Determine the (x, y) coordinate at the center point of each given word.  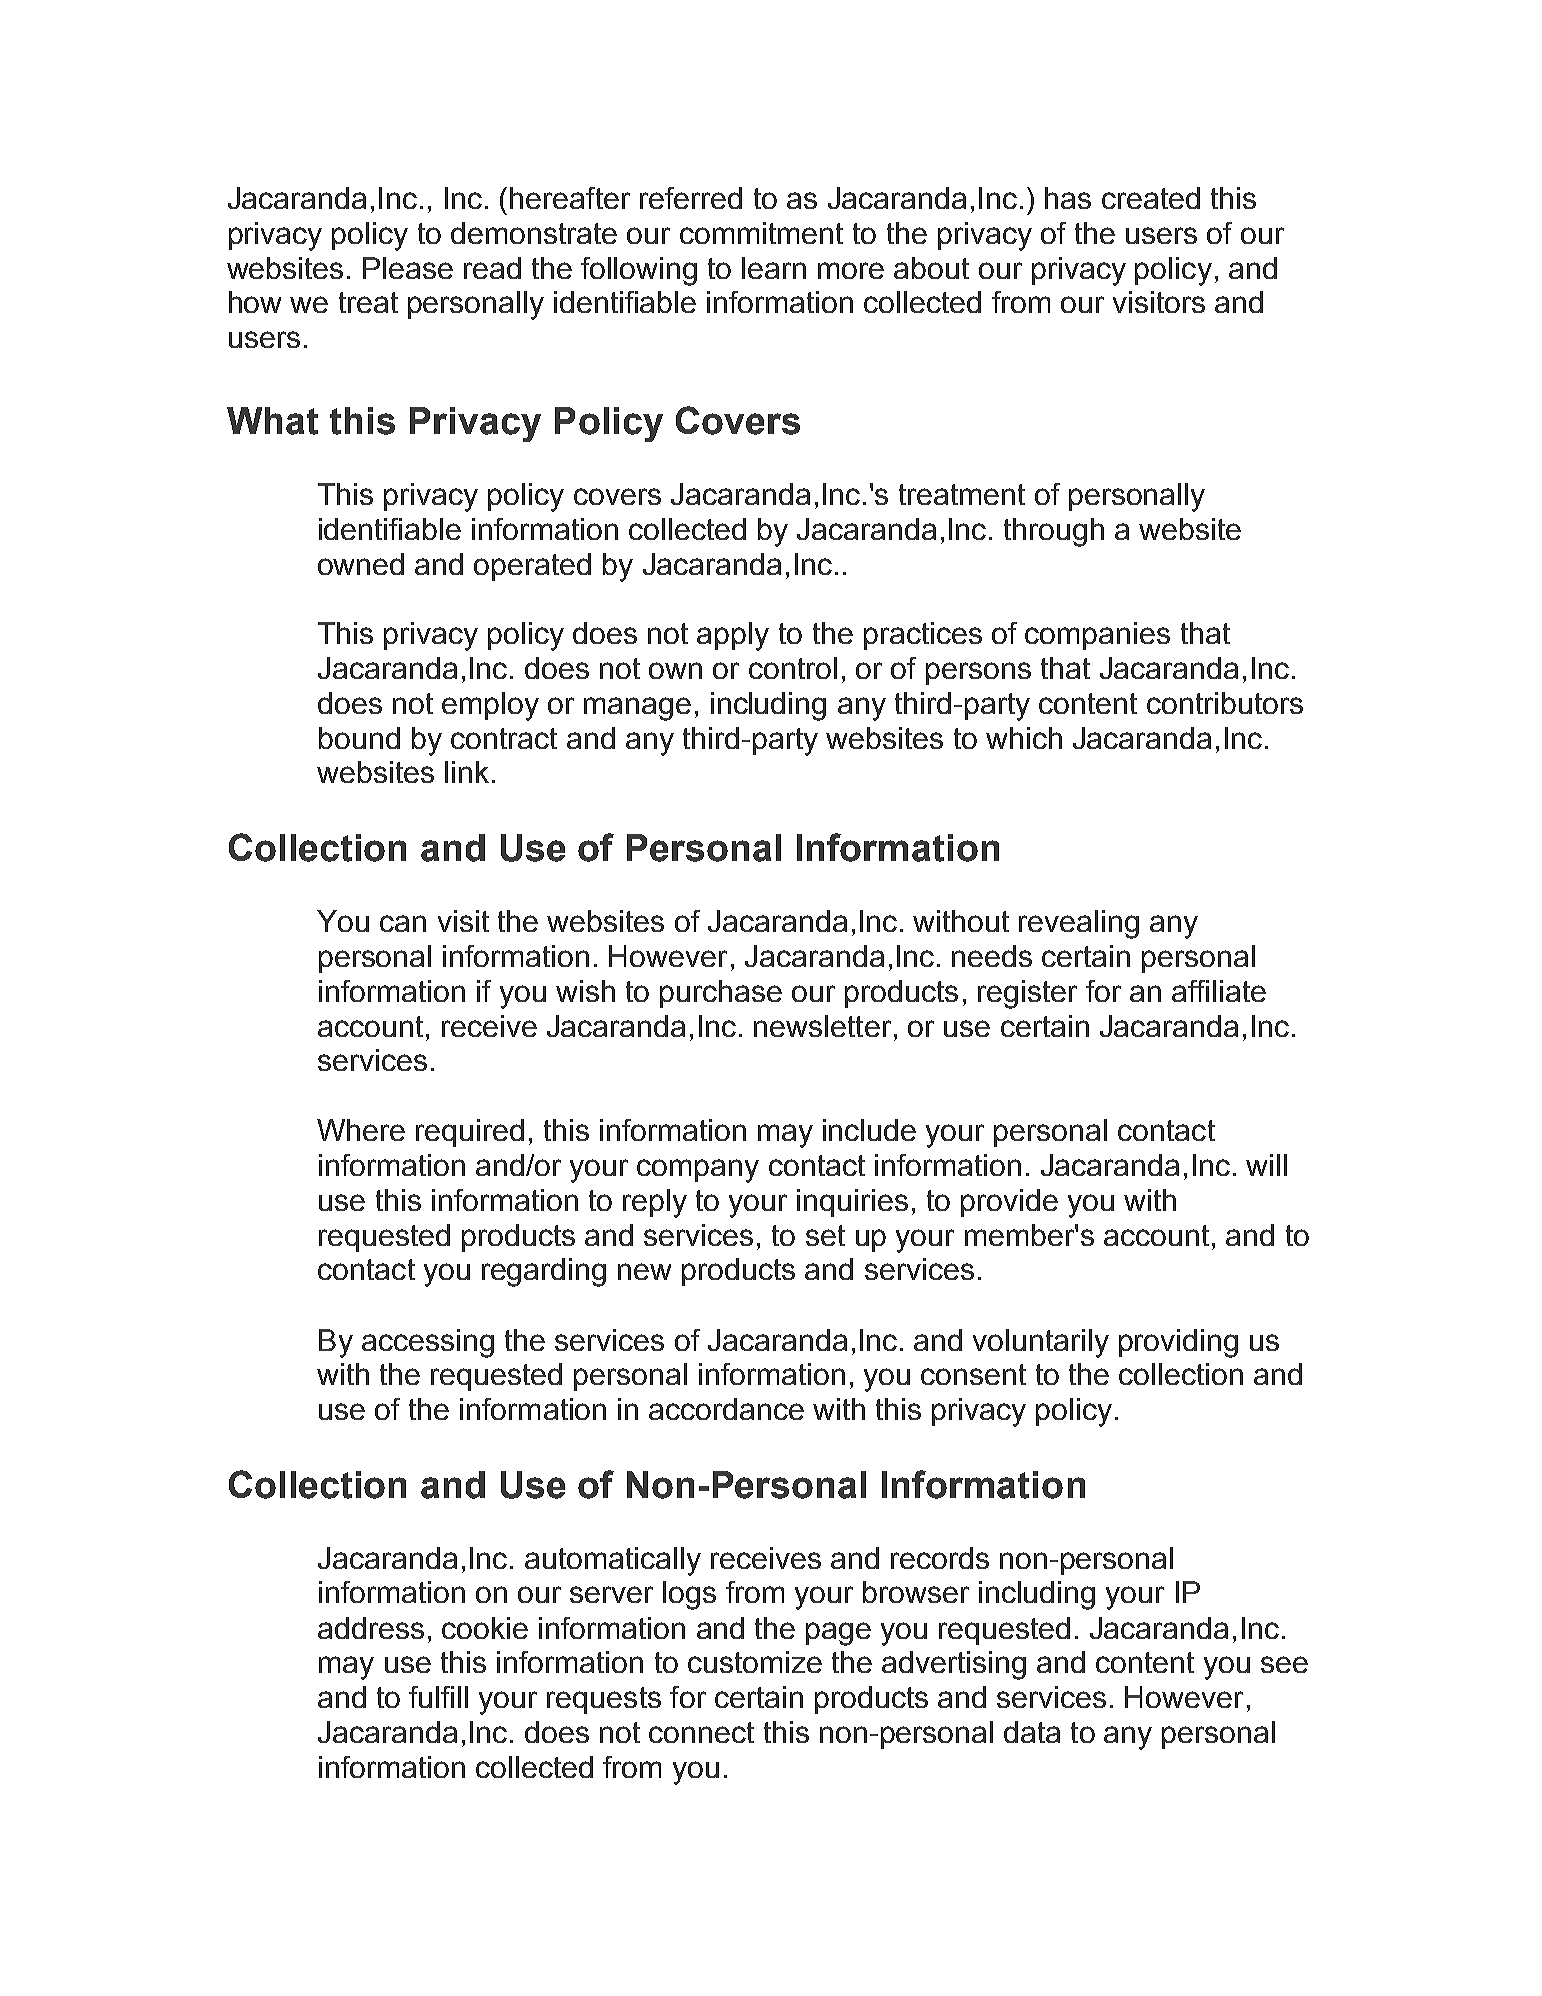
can (403, 923)
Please (408, 268)
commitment (761, 233)
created (1151, 198)
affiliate (1219, 991)
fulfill (438, 1697)
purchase (721, 994)
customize (755, 1662)
